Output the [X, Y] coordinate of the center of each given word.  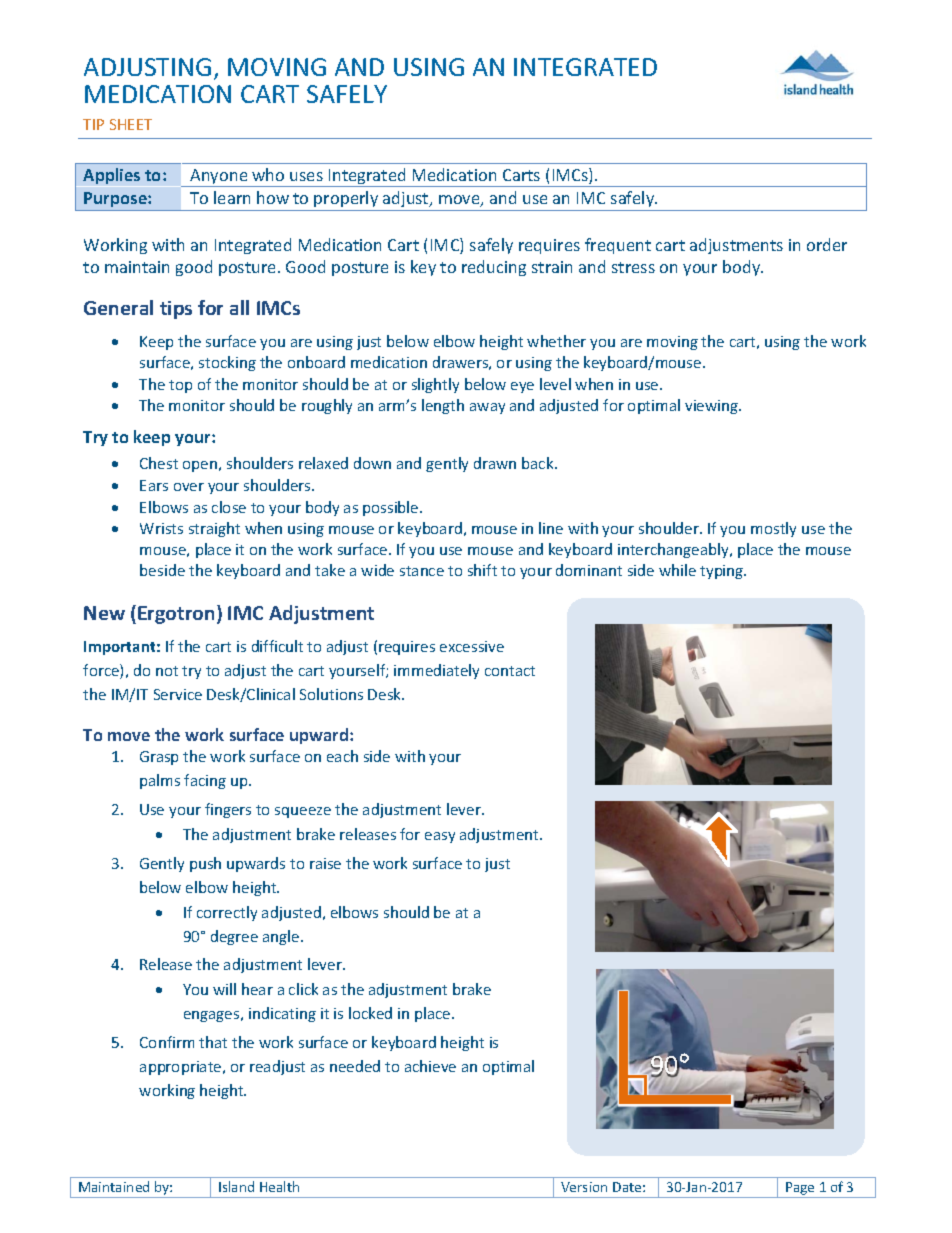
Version [584, 1187]
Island [236, 1186]
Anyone [219, 178]
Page [800, 1188]
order [827, 244]
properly [347, 201]
